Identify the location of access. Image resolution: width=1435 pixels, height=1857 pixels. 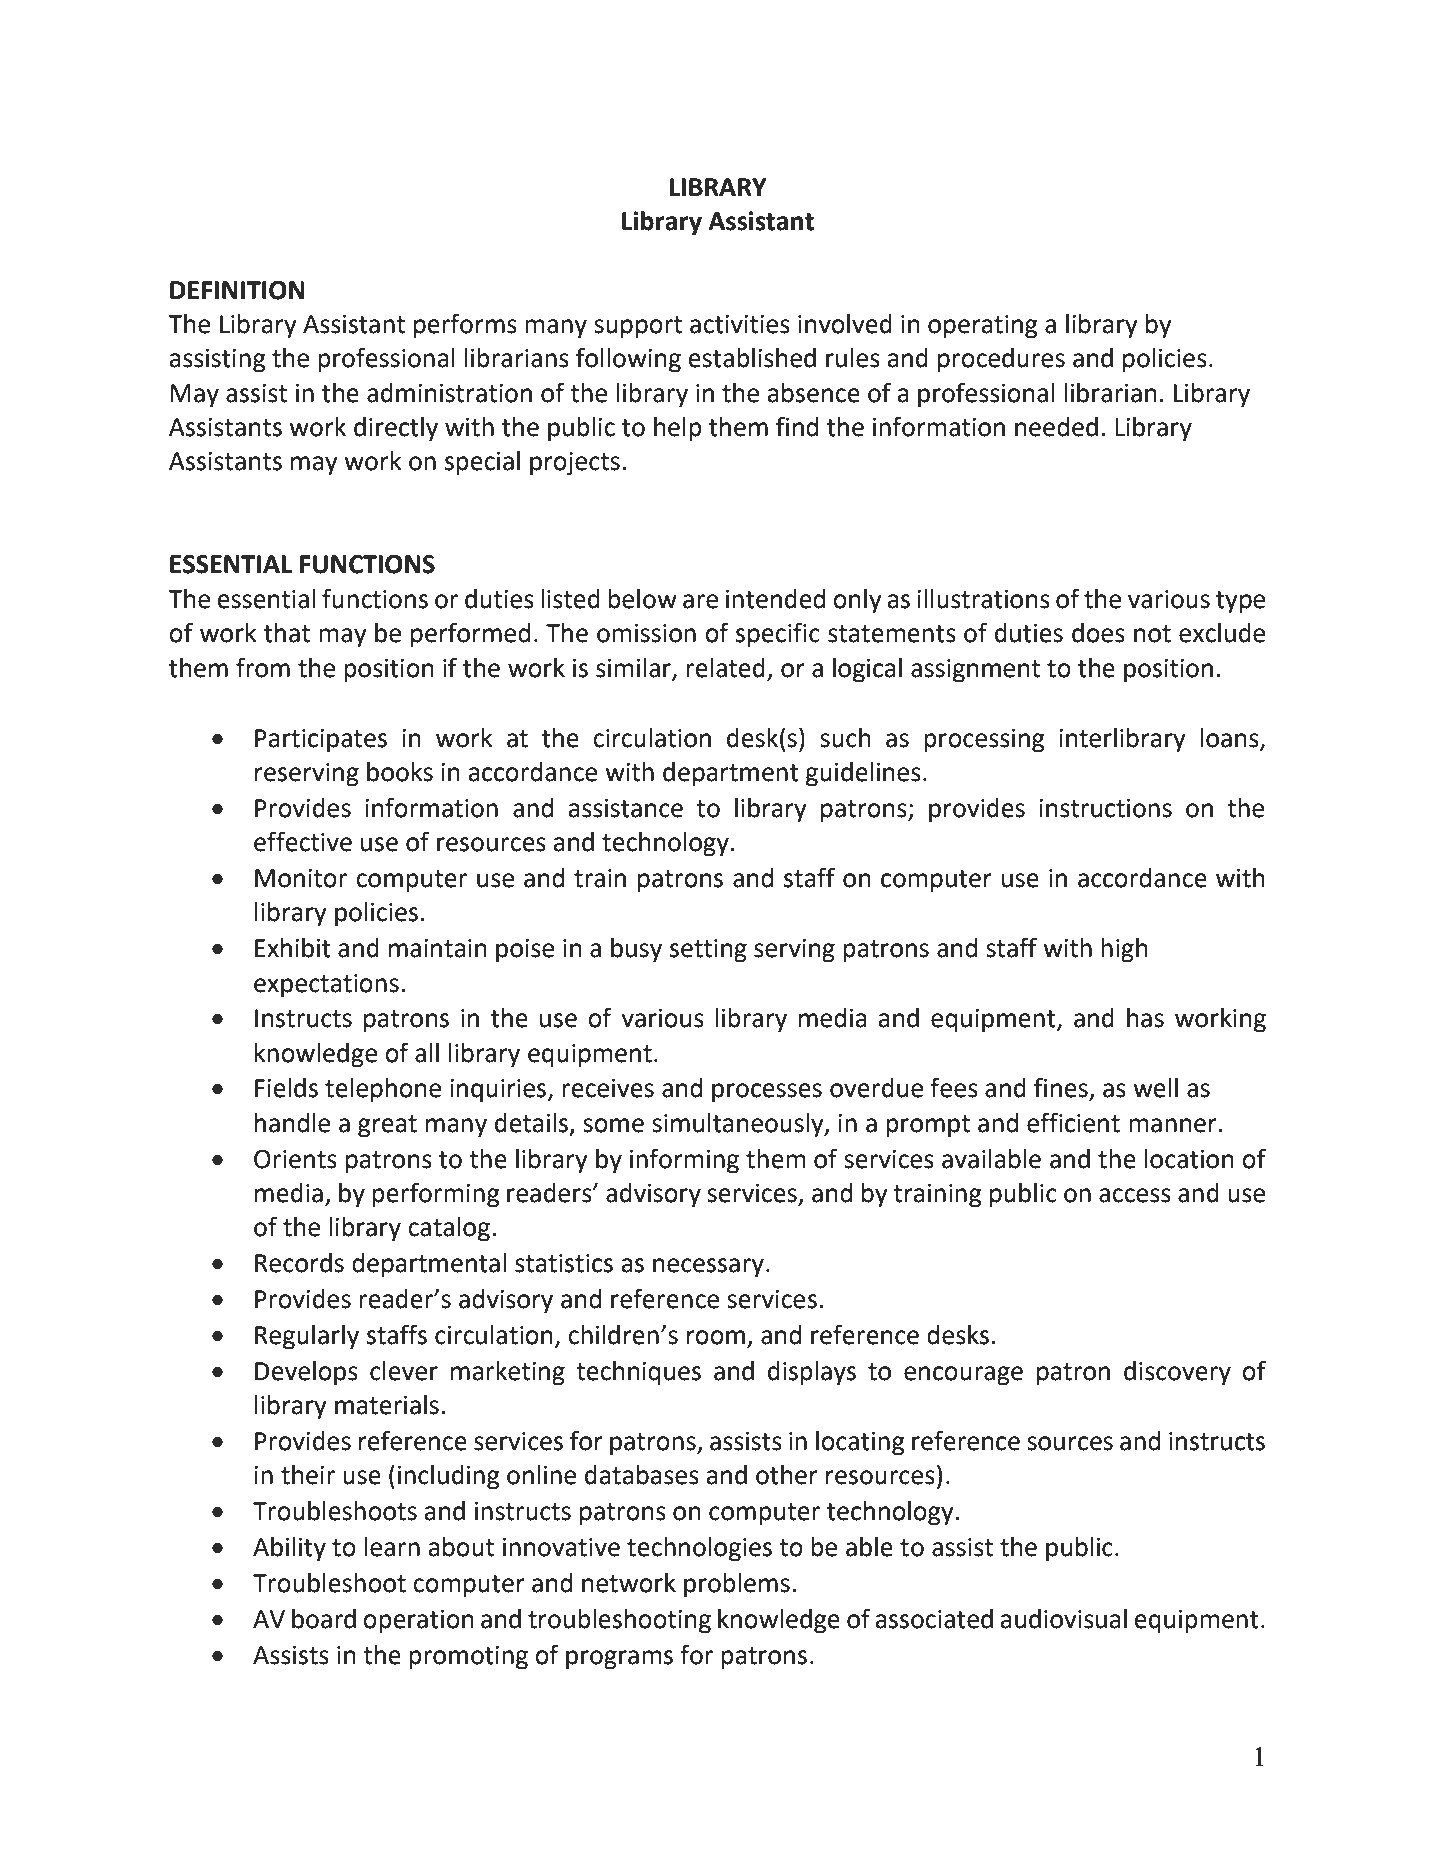
(1135, 1195).
